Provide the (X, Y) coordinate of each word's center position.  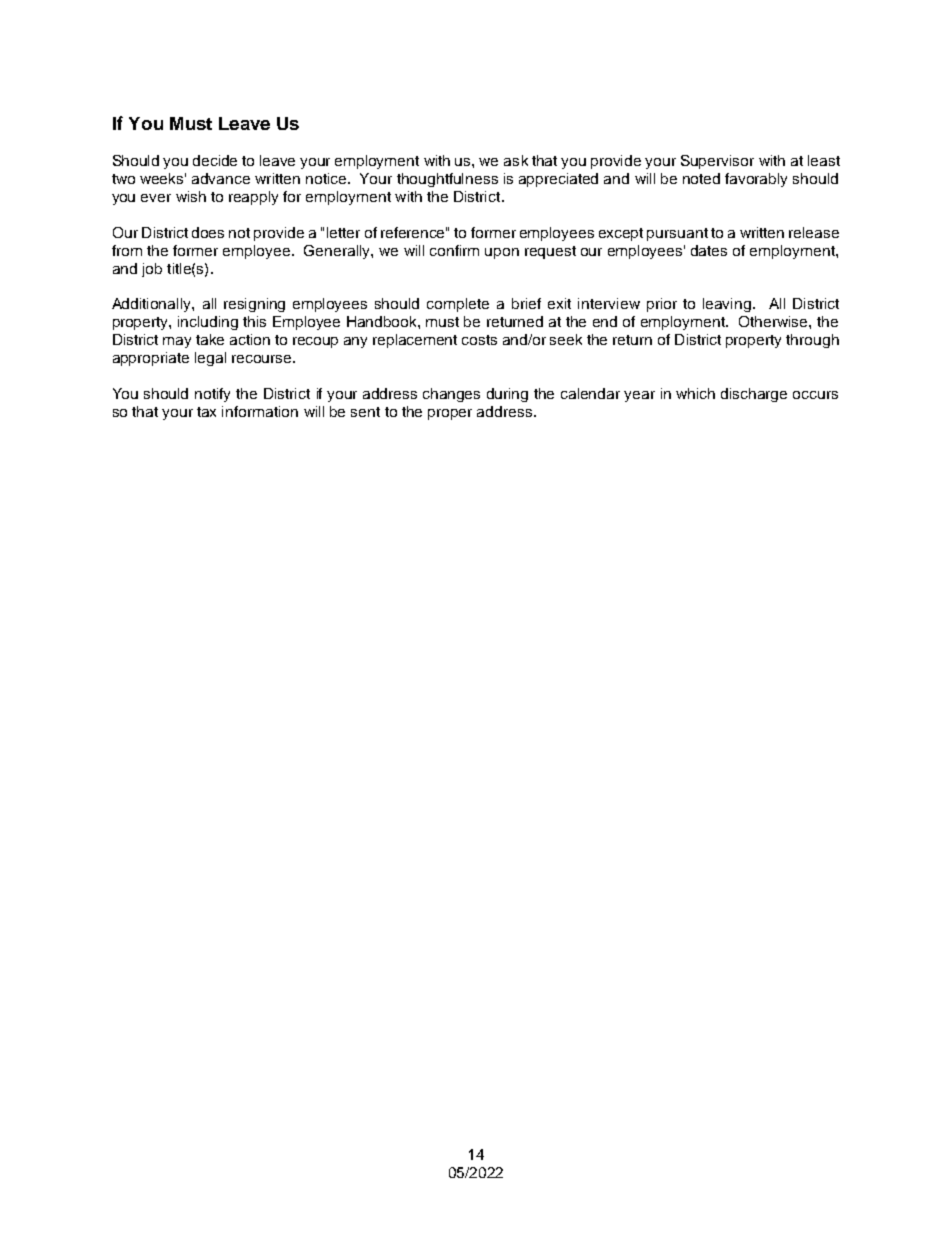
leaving (727, 305)
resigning (254, 305)
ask (516, 160)
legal (210, 359)
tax (206, 412)
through (812, 341)
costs (479, 340)
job (152, 270)
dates (709, 250)
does (208, 232)
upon (502, 253)
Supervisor (717, 162)
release (814, 232)
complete (458, 305)
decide (215, 160)
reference (414, 232)
